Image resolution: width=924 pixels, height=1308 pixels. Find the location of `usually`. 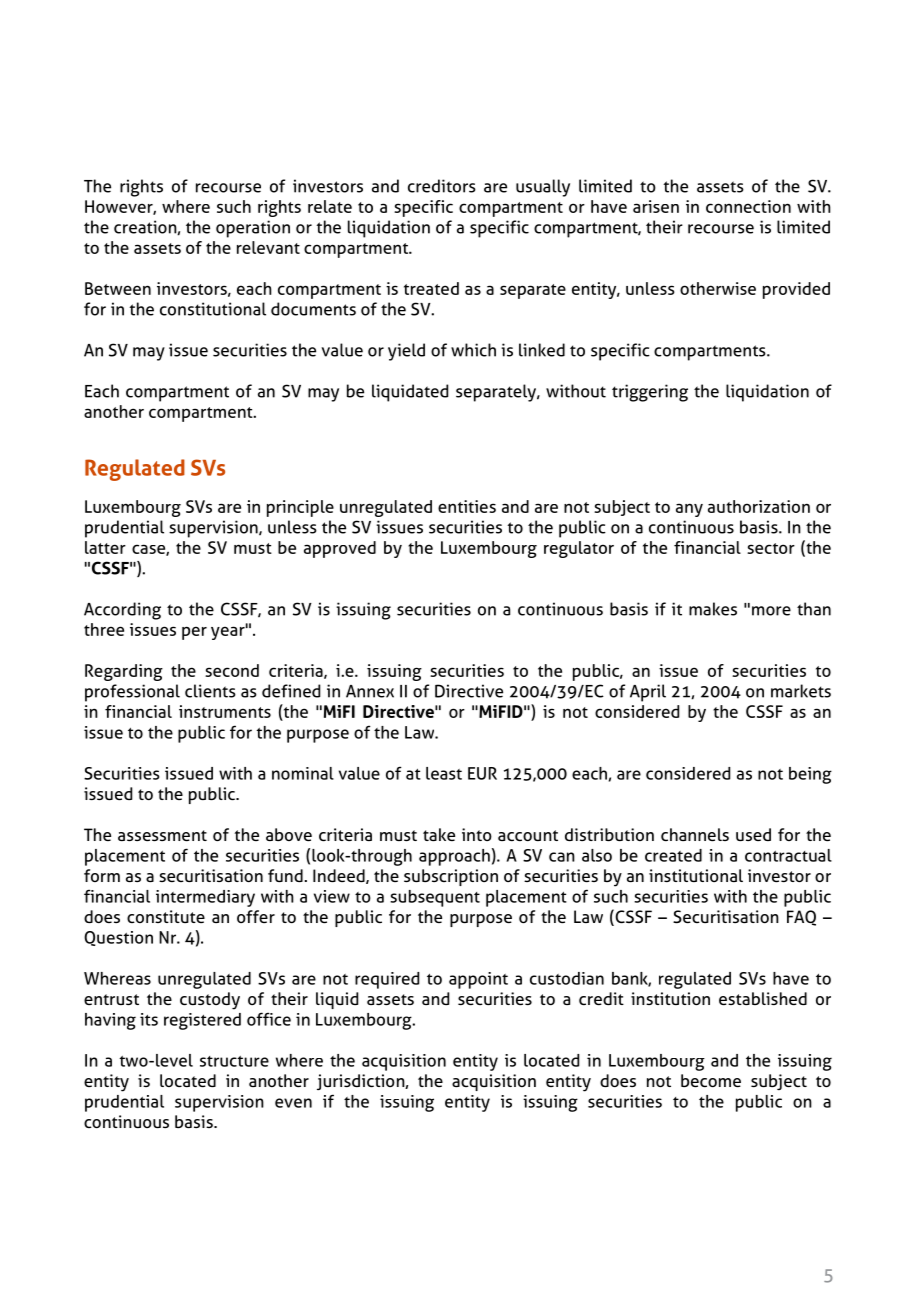

usually is located at coordinates (543, 188).
